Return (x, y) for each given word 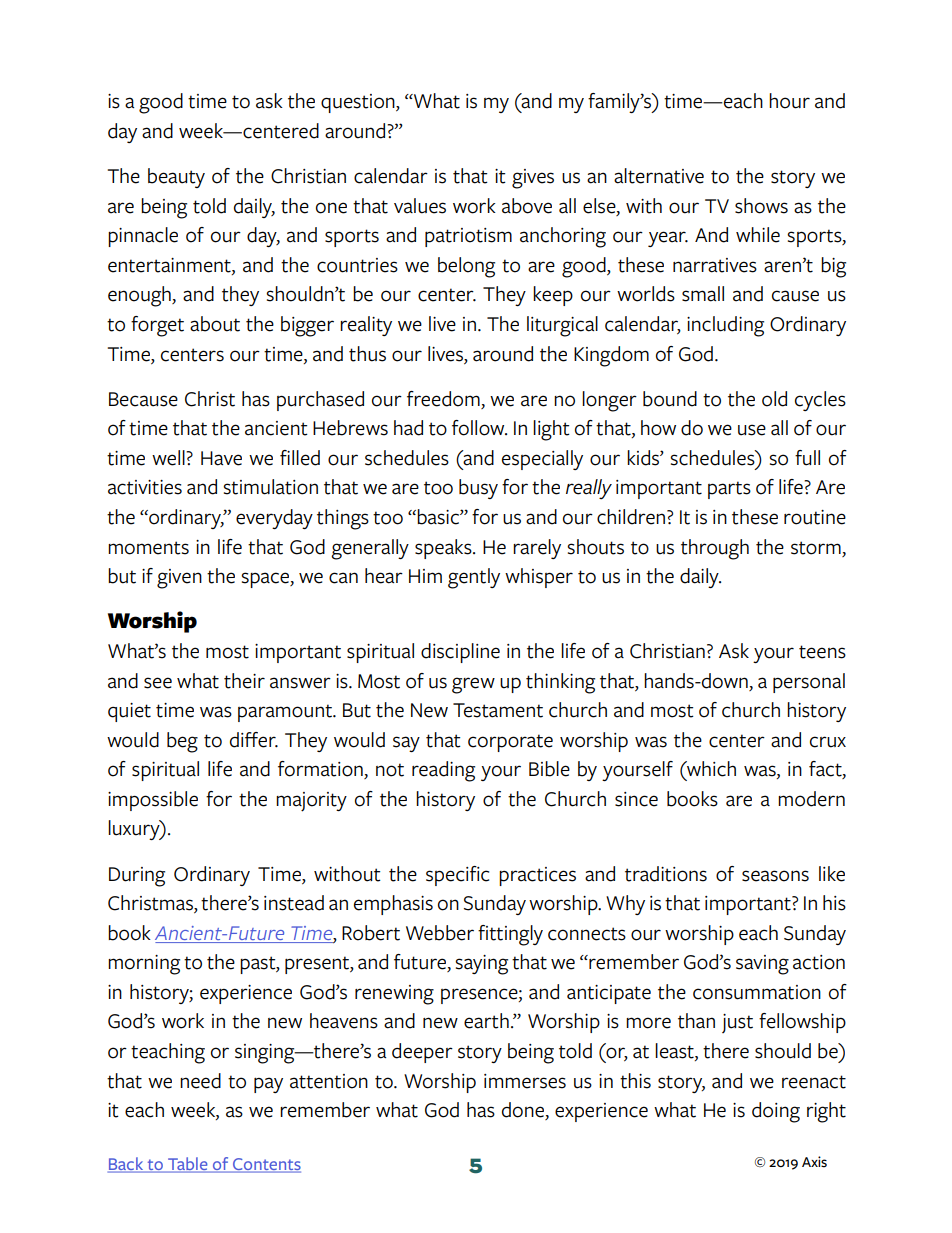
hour (789, 101)
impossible (153, 801)
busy (478, 489)
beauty (176, 178)
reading (443, 771)
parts (729, 490)
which (710, 769)
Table (188, 1164)
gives (533, 179)
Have (221, 458)
